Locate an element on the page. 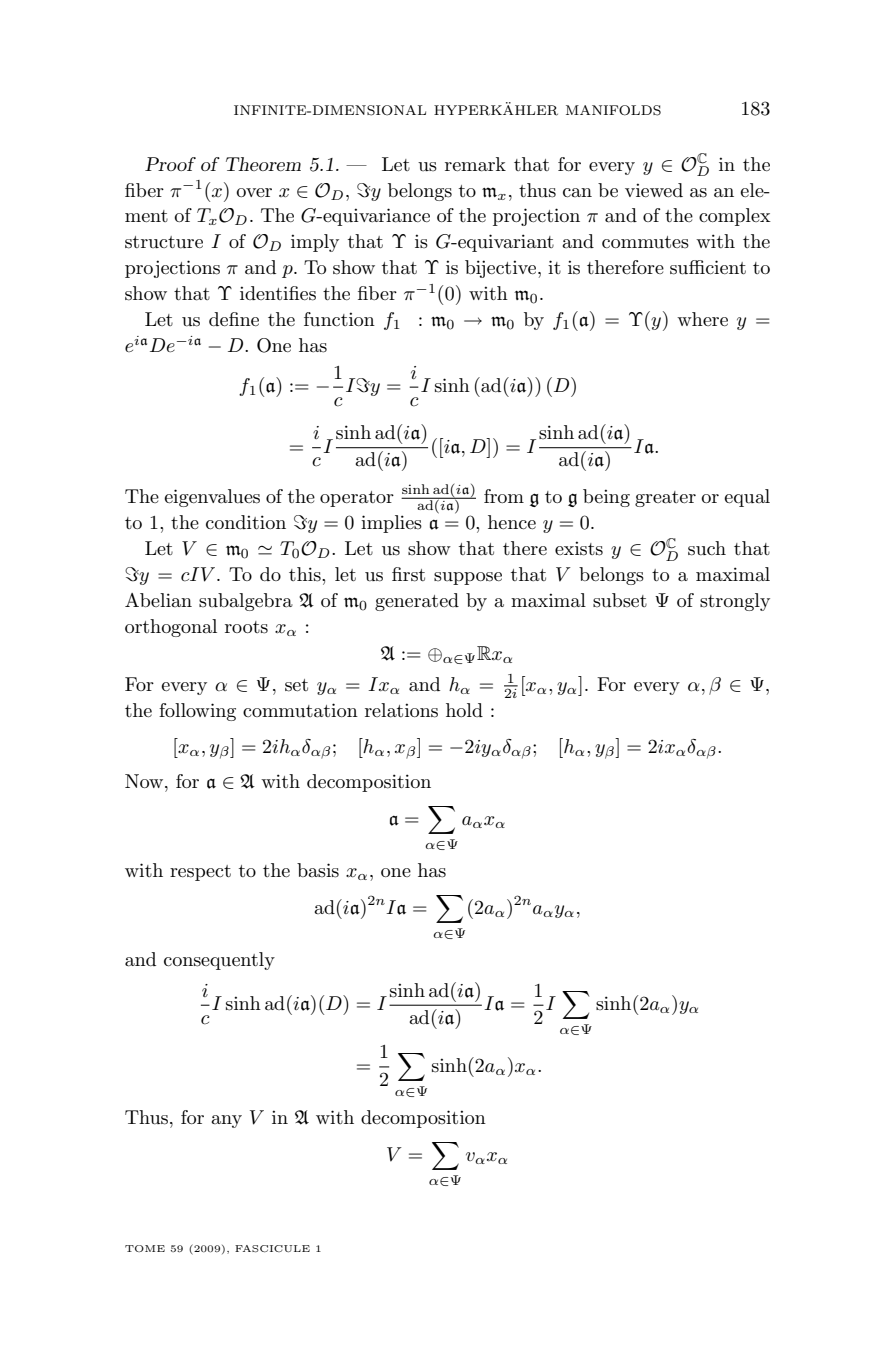  any is located at coordinates (226, 1121).
